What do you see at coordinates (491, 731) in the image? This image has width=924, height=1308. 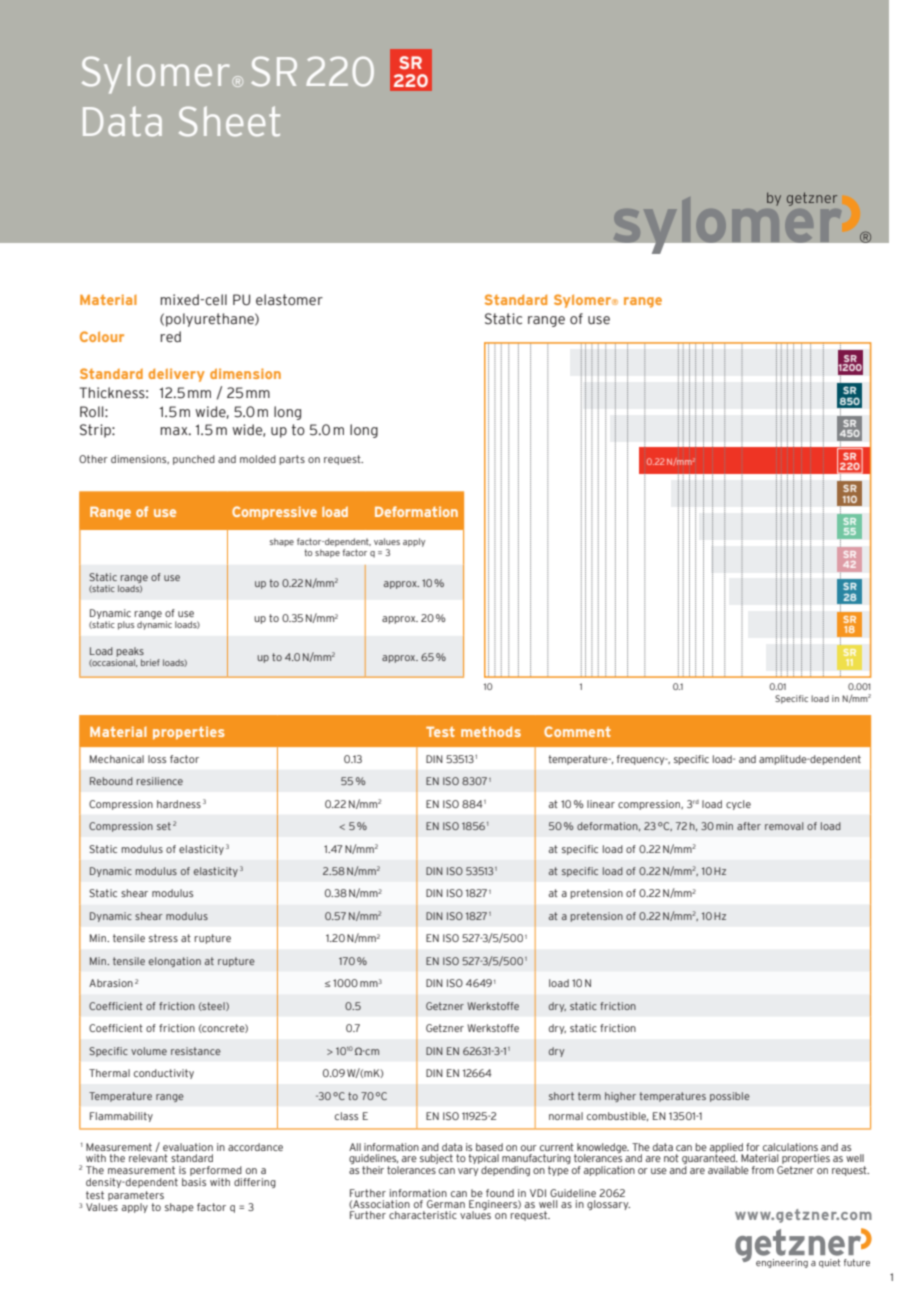 I see `methods` at bounding box center [491, 731].
